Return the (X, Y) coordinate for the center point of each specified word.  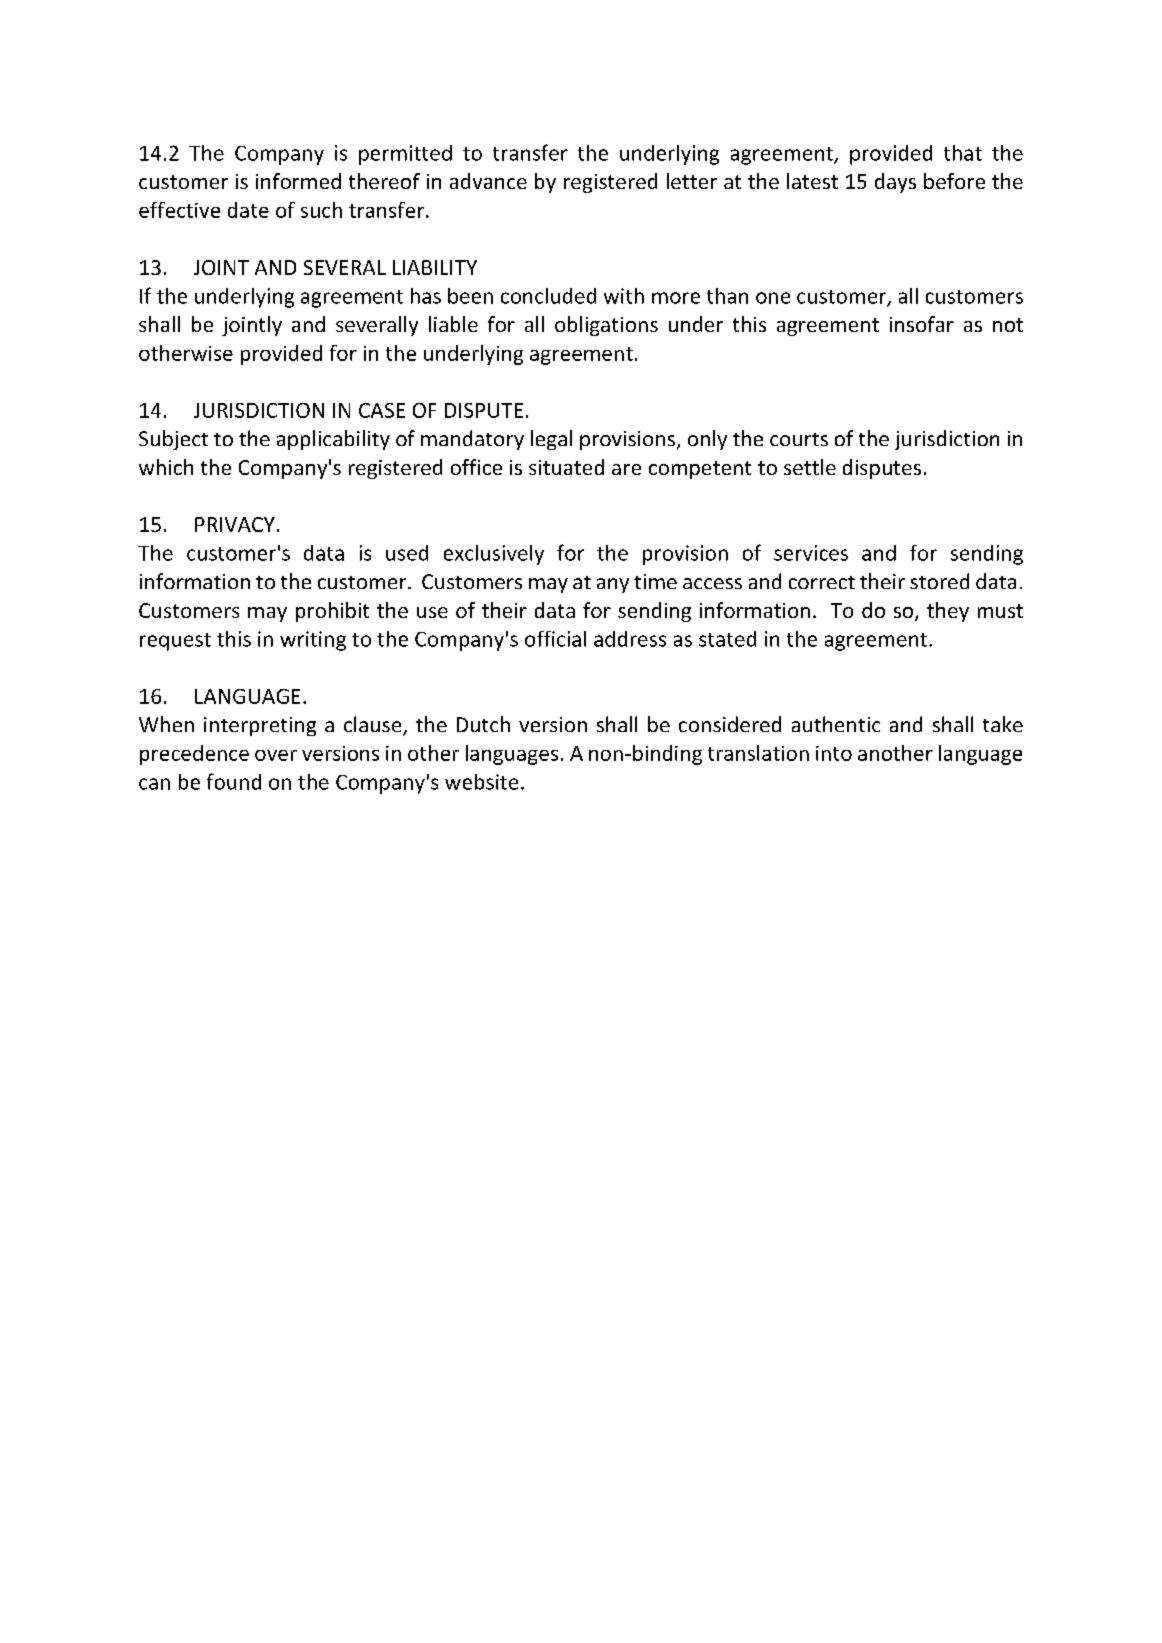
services (811, 553)
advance (488, 181)
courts (799, 439)
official (555, 639)
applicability (333, 440)
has (426, 296)
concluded (548, 296)
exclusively (494, 555)
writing (313, 641)
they (948, 612)
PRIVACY (235, 524)
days (895, 183)
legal (551, 440)
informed (298, 181)
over (276, 755)
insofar (922, 324)
